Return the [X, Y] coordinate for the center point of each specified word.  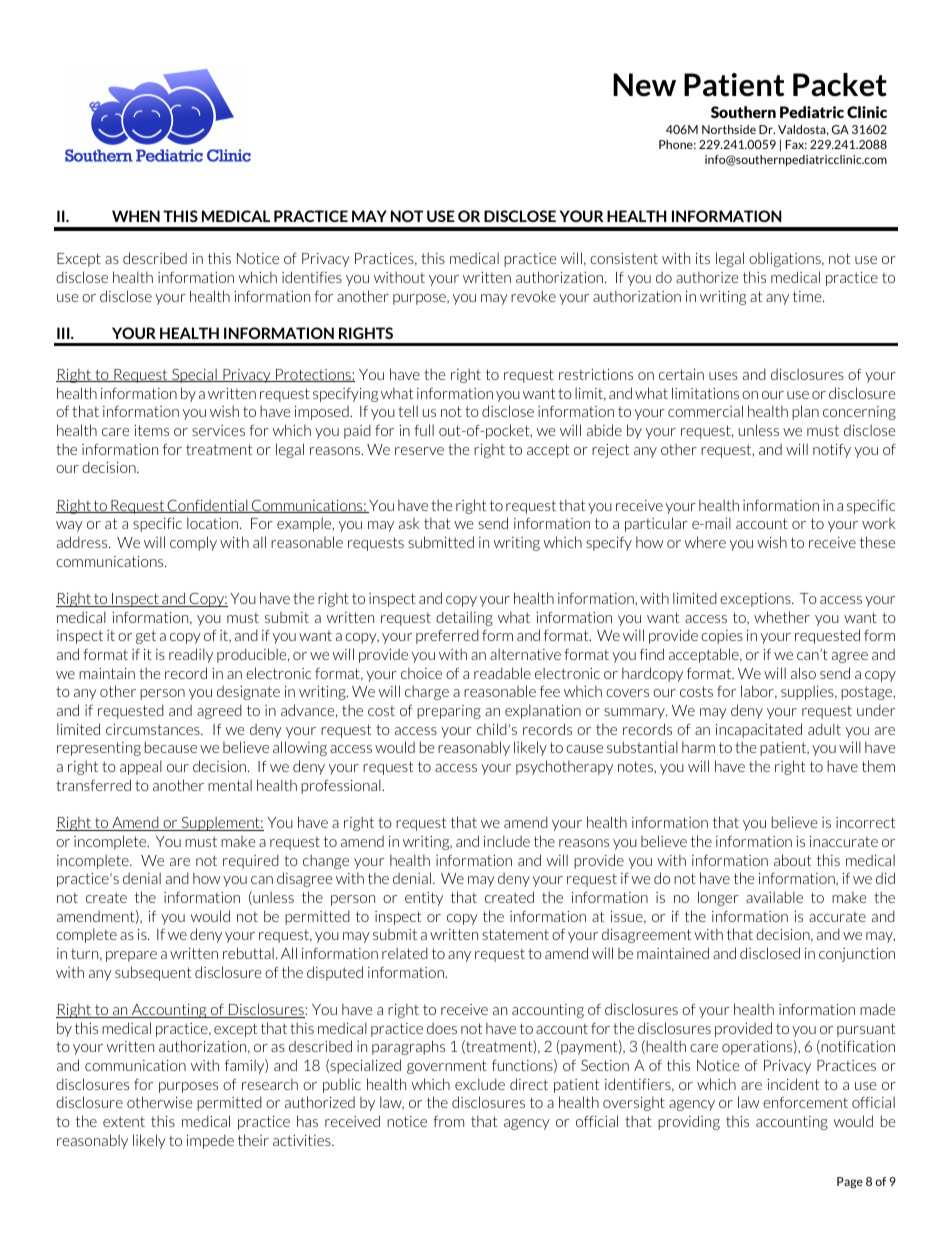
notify [832, 450]
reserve [419, 451]
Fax [796, 144]
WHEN [136, 216]
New [644, 85]
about [792, 860]
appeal [141, 767]
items [151, 430]
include [507, 841]
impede [210, 1141]
